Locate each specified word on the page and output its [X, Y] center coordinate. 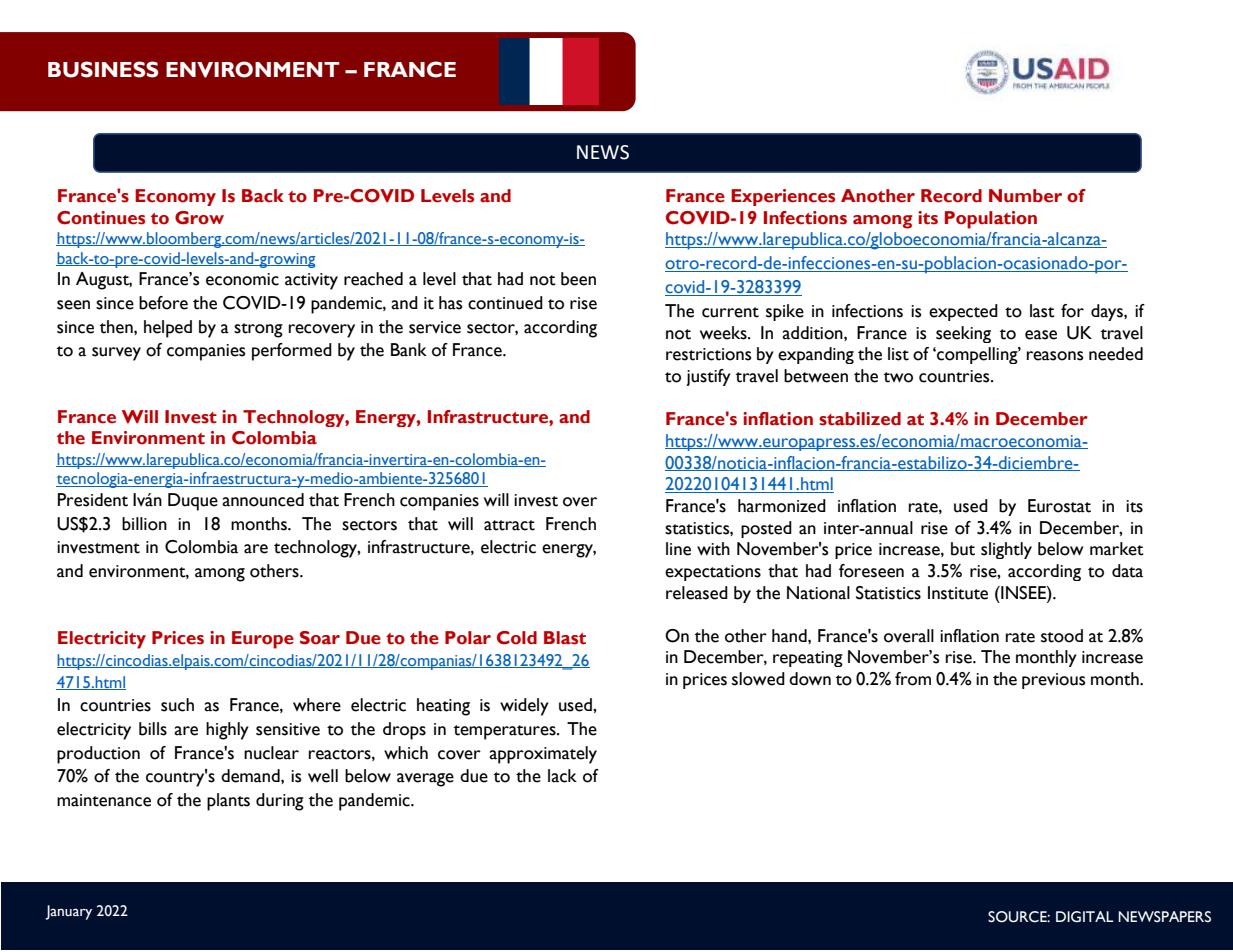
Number [1025, 196]
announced [263, 500]
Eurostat [1059, 506]
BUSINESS [103, 69]
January [68, 912]
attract [509, 525]
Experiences [783, 197]
